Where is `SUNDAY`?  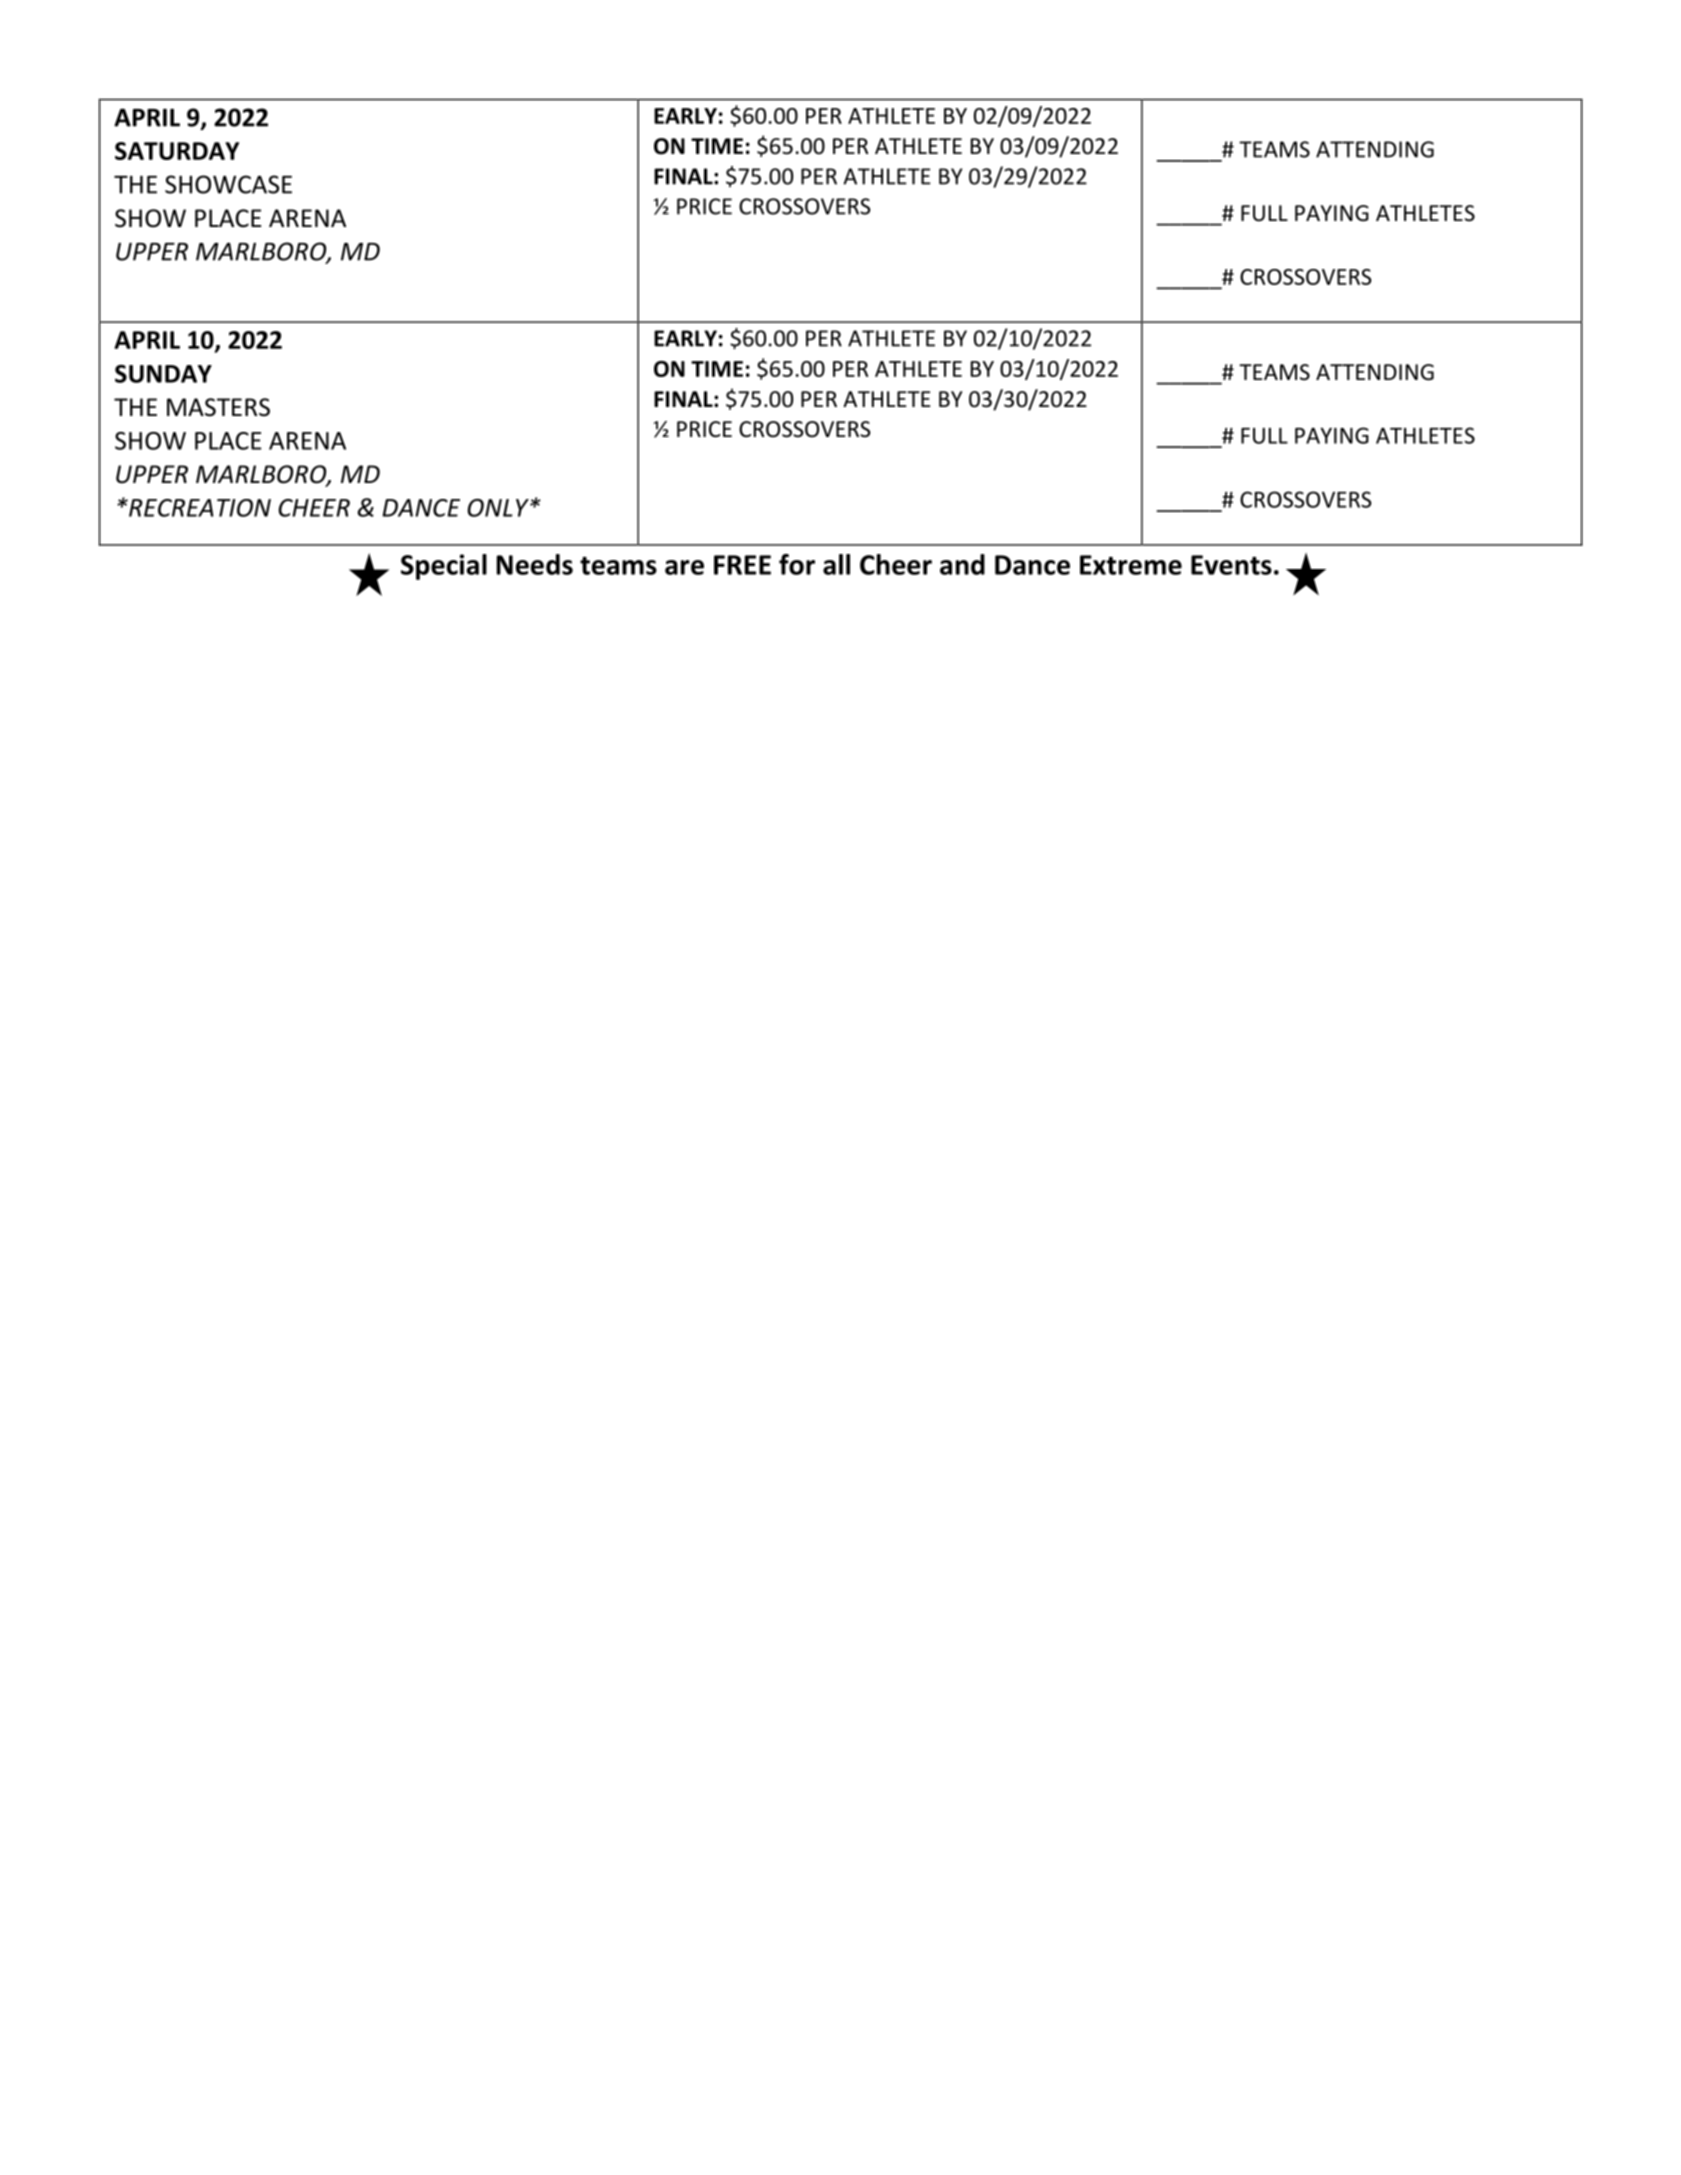
SUNDAY is located at coordinates (163, 374).
